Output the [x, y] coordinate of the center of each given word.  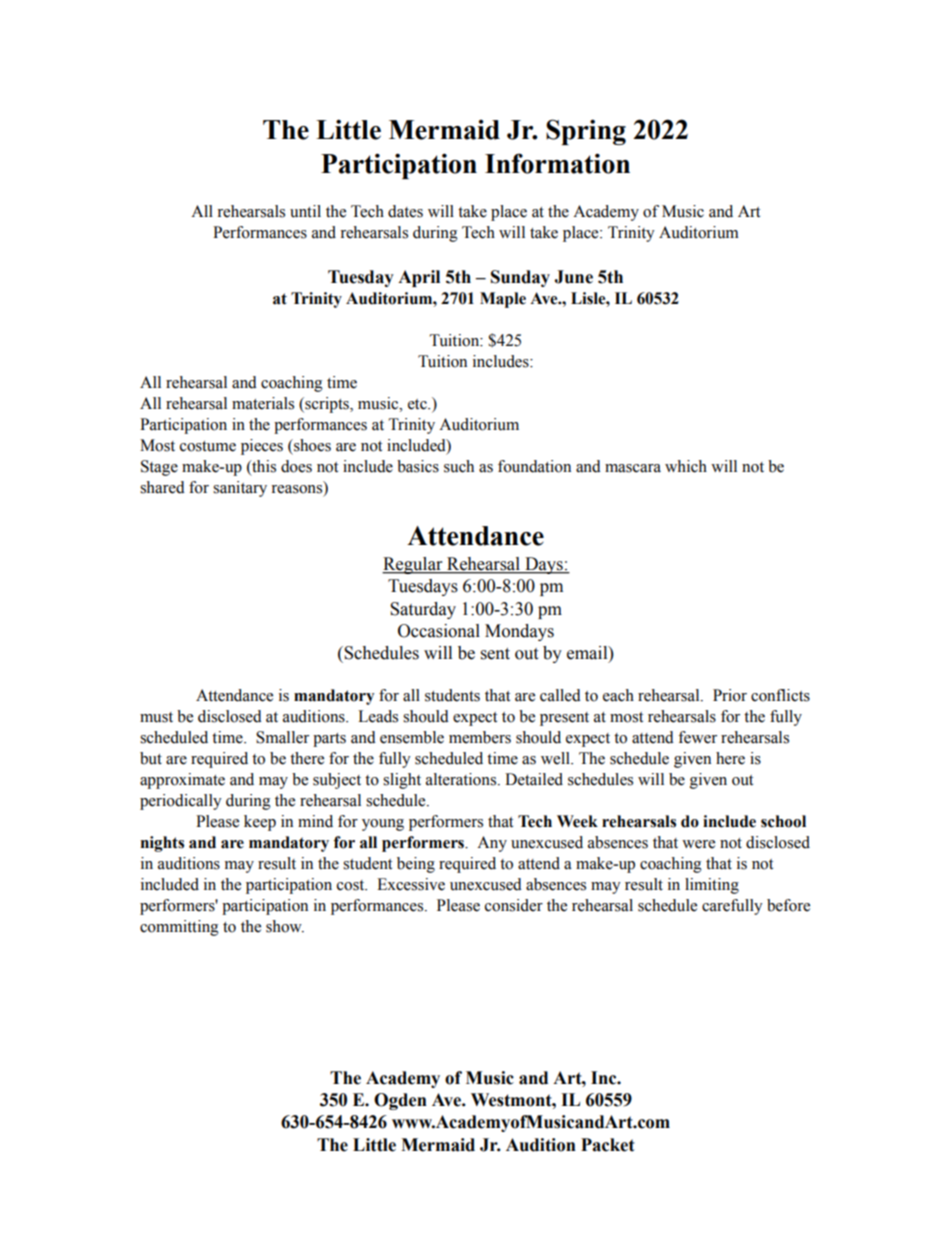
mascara [633, 468]
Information [557, 163]
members [480, 737]
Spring [586, 132]
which [686, 466]
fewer [697, 737]
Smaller [282, 737]
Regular [413, 565]
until [305, 211]
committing [179, 928]
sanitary [240, 489]
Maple [503, 300]
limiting [712, 886]
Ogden [400, 1101]
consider [514, 905]
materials [263, 403]
